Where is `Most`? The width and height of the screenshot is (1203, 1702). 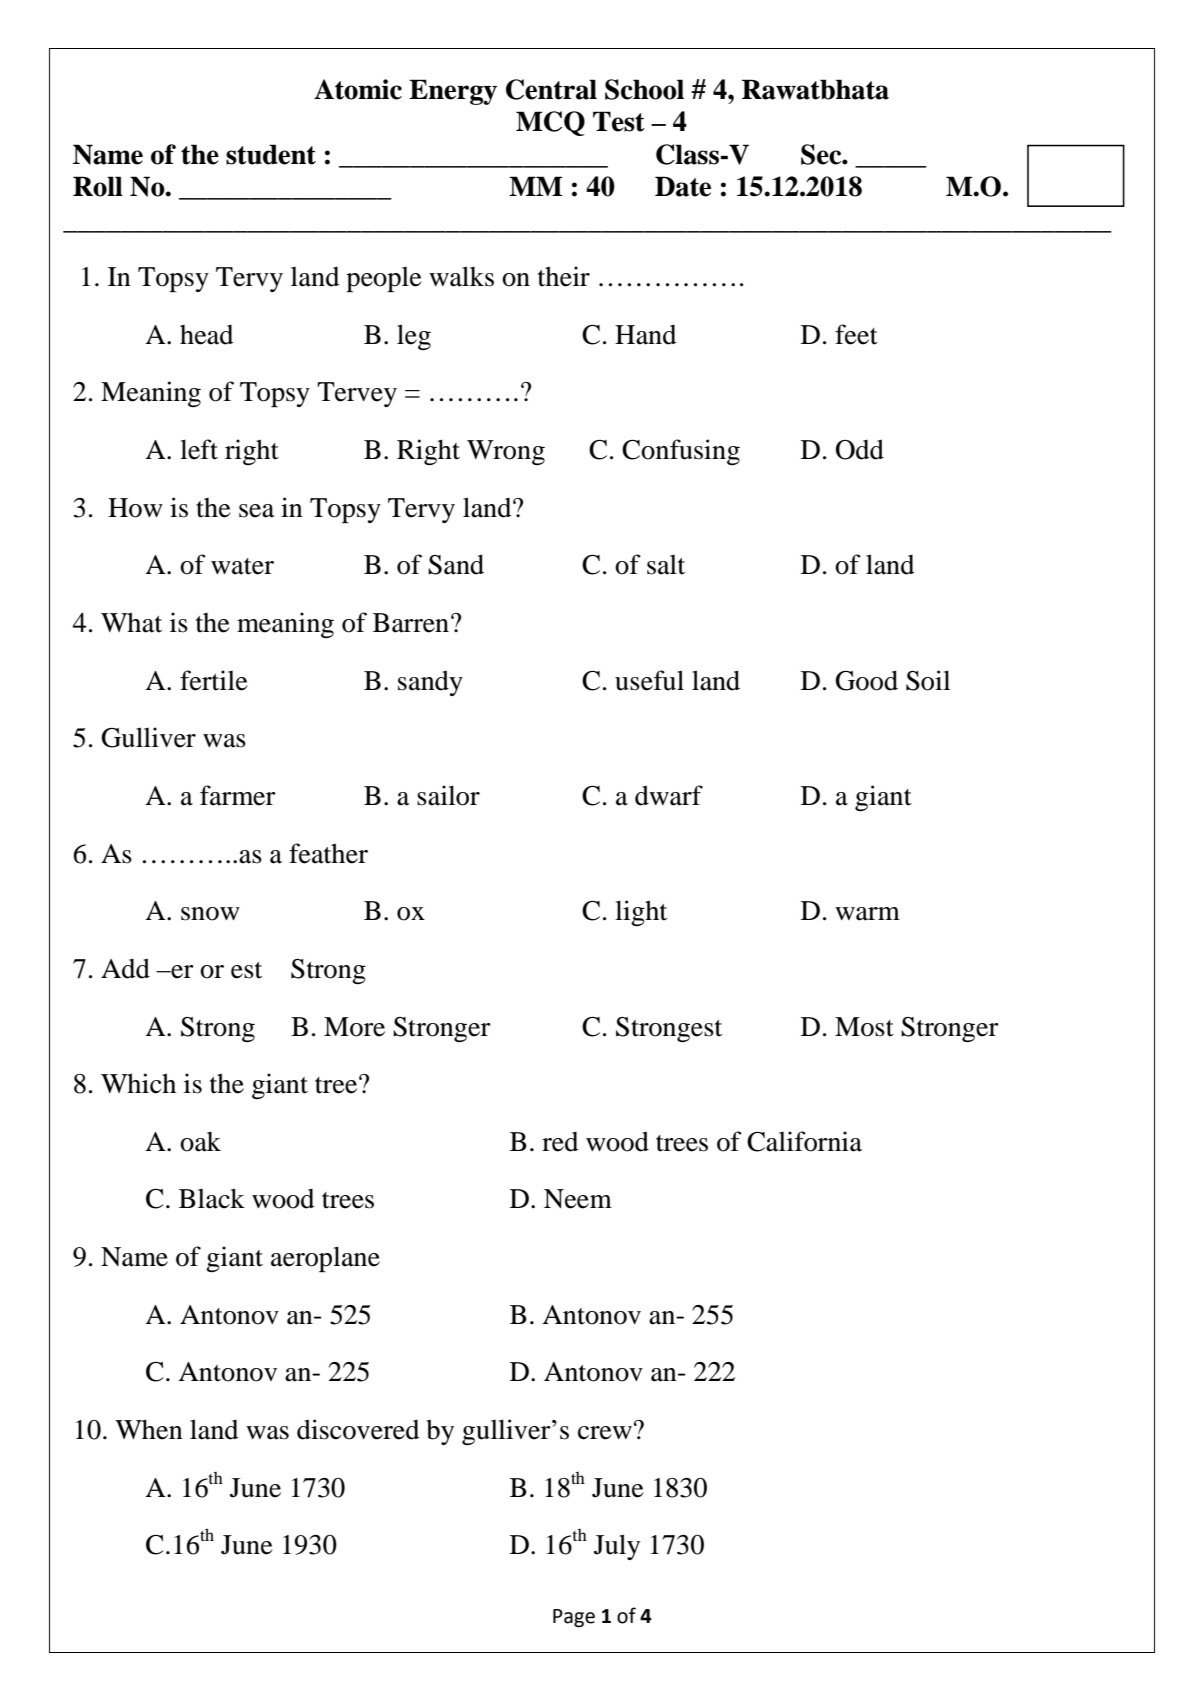 Most is located at coordinates (864, 1027).
